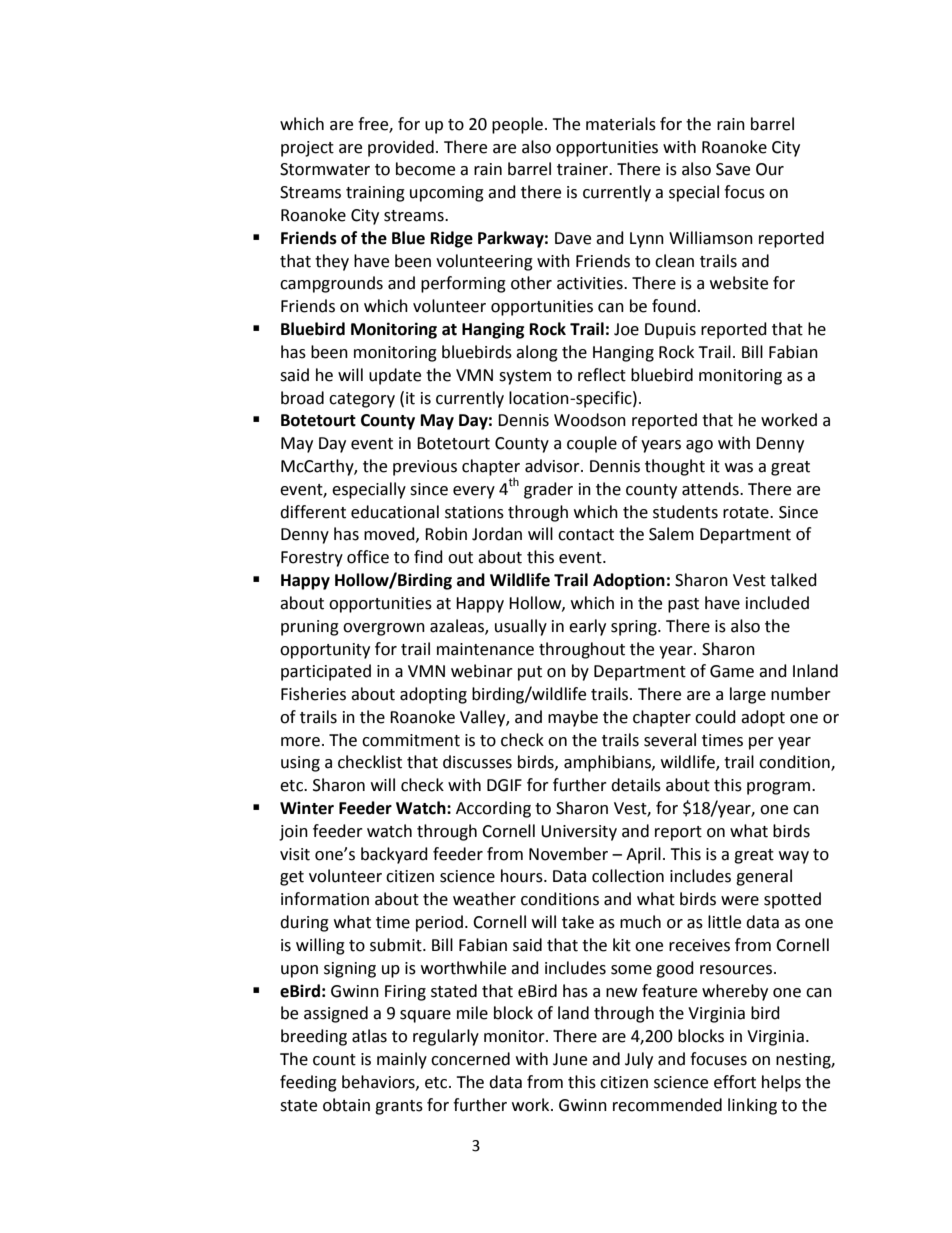 This document has width=952, height=1233. Describe the element at coordinates (379, 1082) in the document. I see `behaviors` at that location.
